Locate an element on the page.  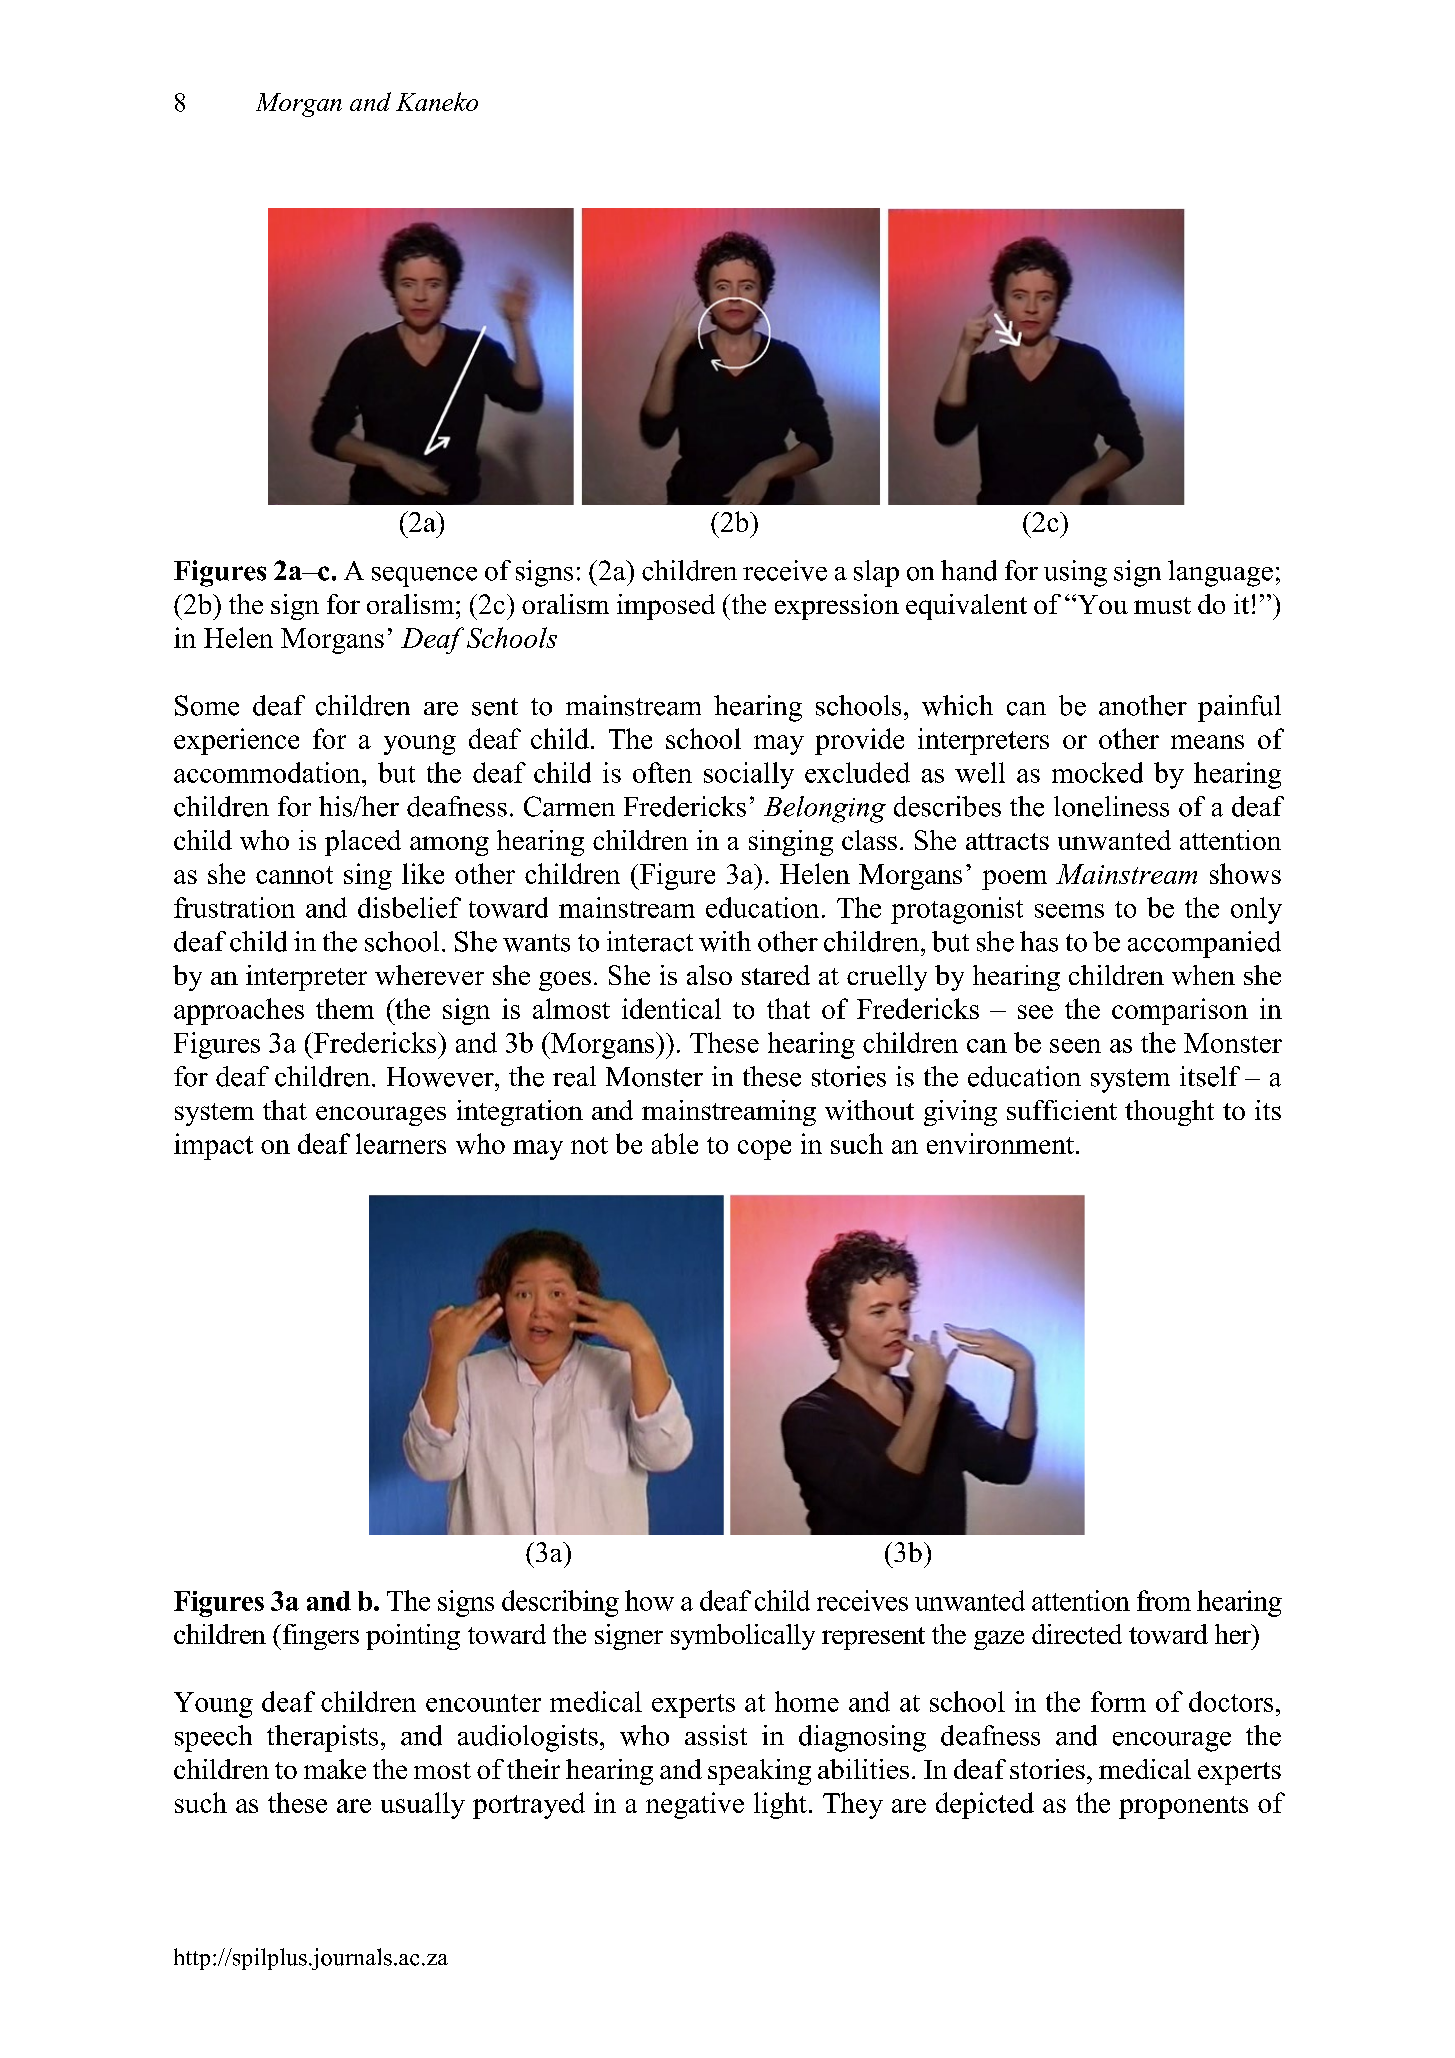
socially is located at coordinates (749, 775).
